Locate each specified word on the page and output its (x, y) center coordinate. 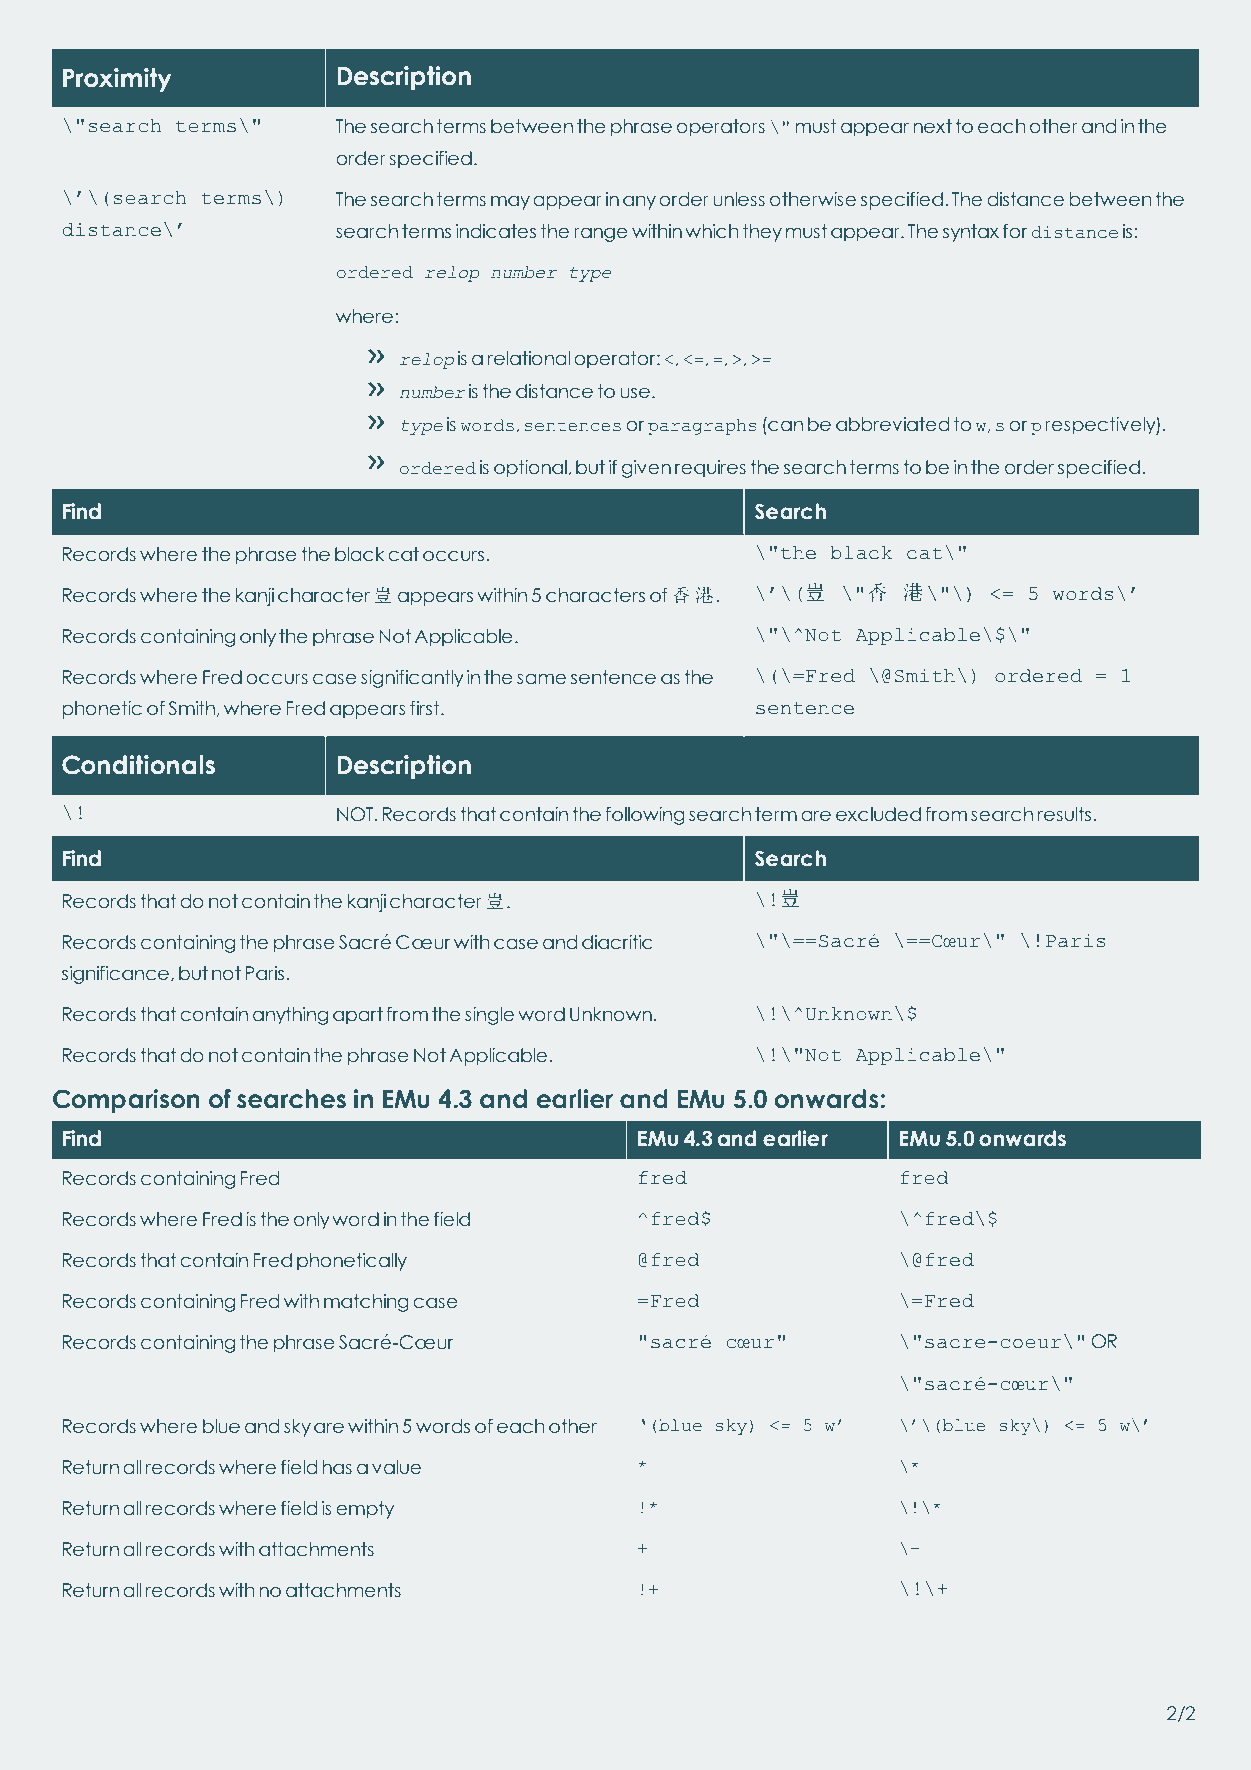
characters (595, 595)
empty (365, 1510)
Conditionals (138, 765)
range (601, 234)
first (426, 708)
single (489, 1016)
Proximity (117, 80)
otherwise (813, 199)
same (541, 679)
